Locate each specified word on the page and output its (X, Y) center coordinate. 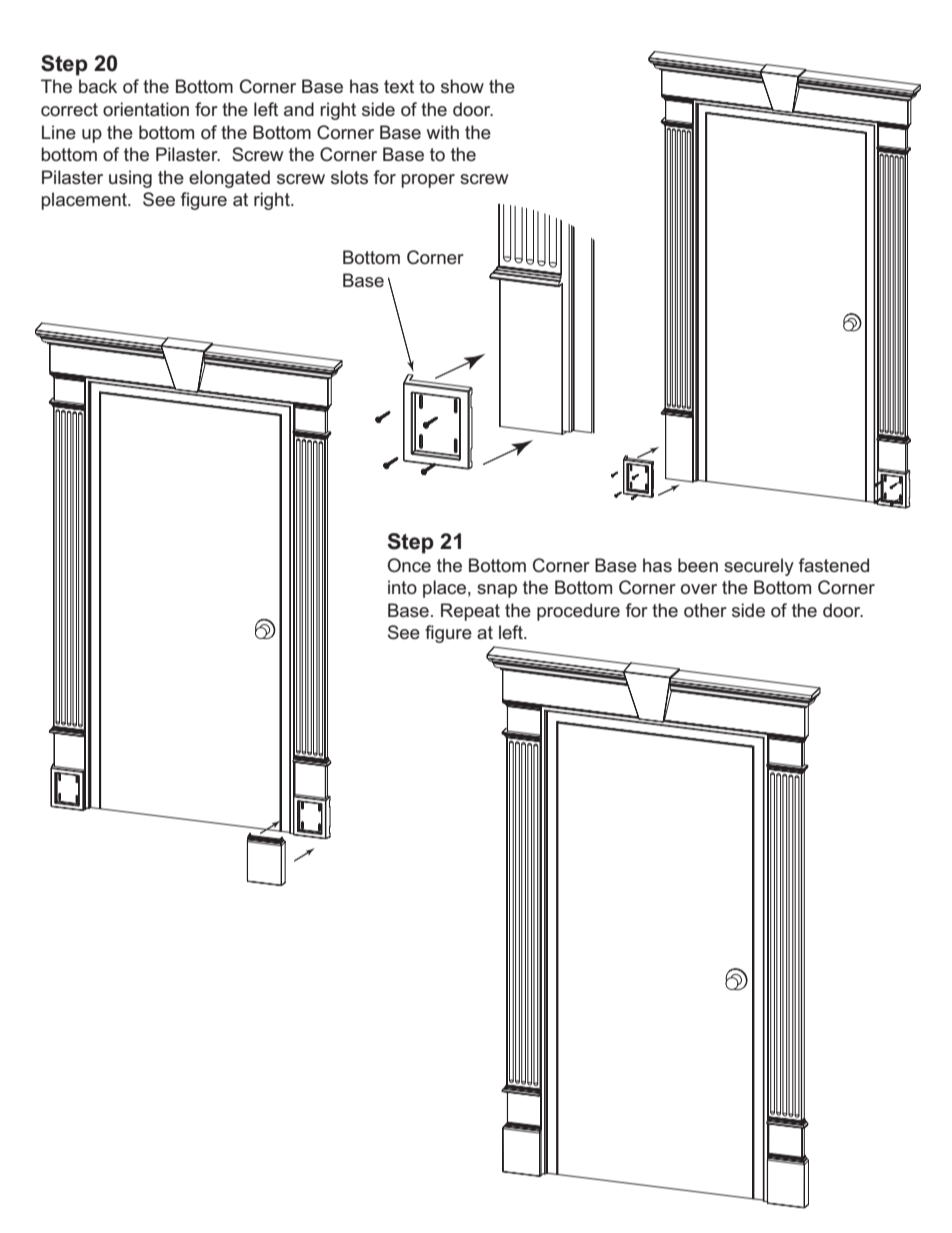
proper (428, 181)
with (443, 132)
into (402, 587)
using (130, 179)
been (698, 565)
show (462, 86)
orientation (146, 109)
